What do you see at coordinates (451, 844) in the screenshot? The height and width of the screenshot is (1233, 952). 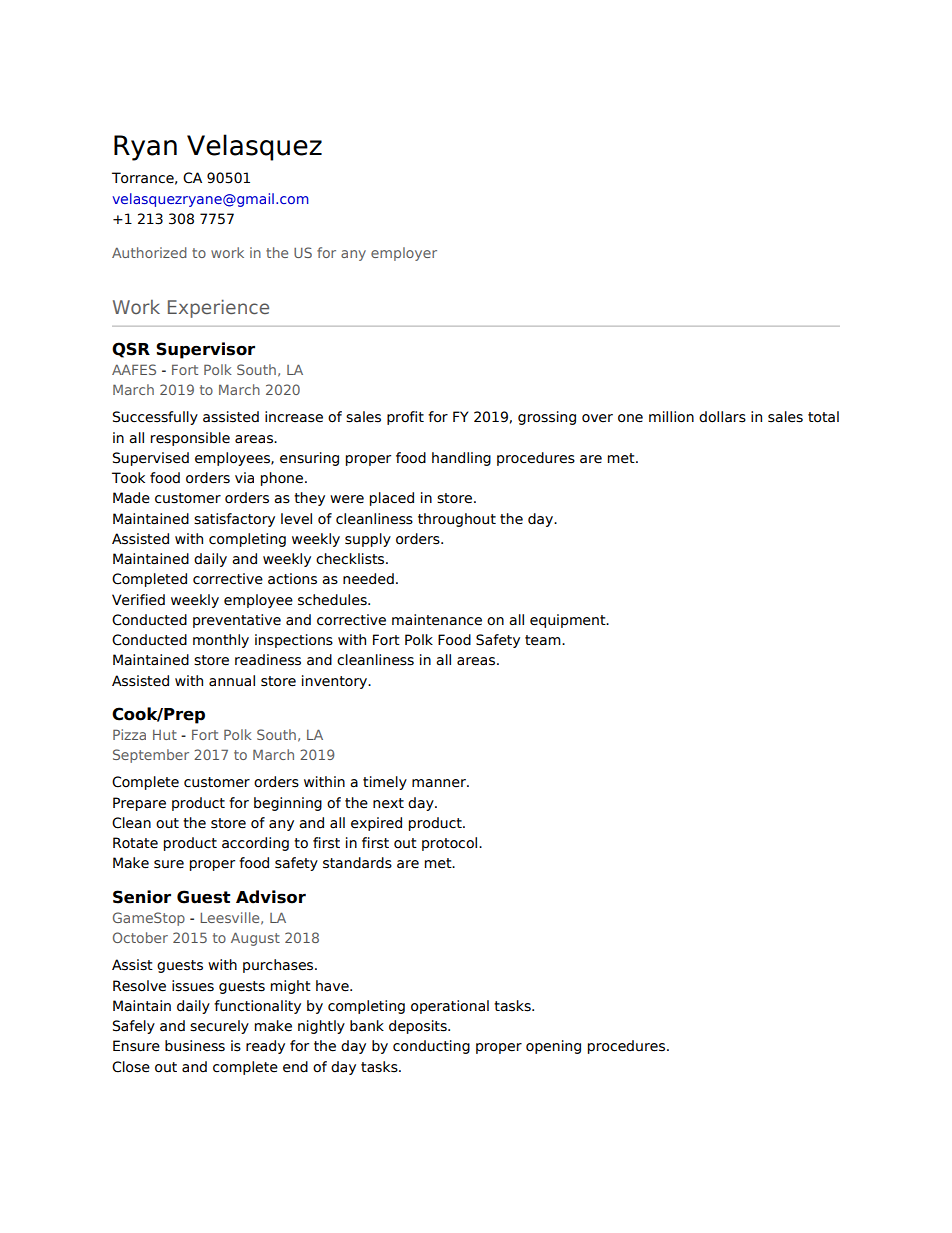 I see `protocol` at bounding box center [451, 844].
